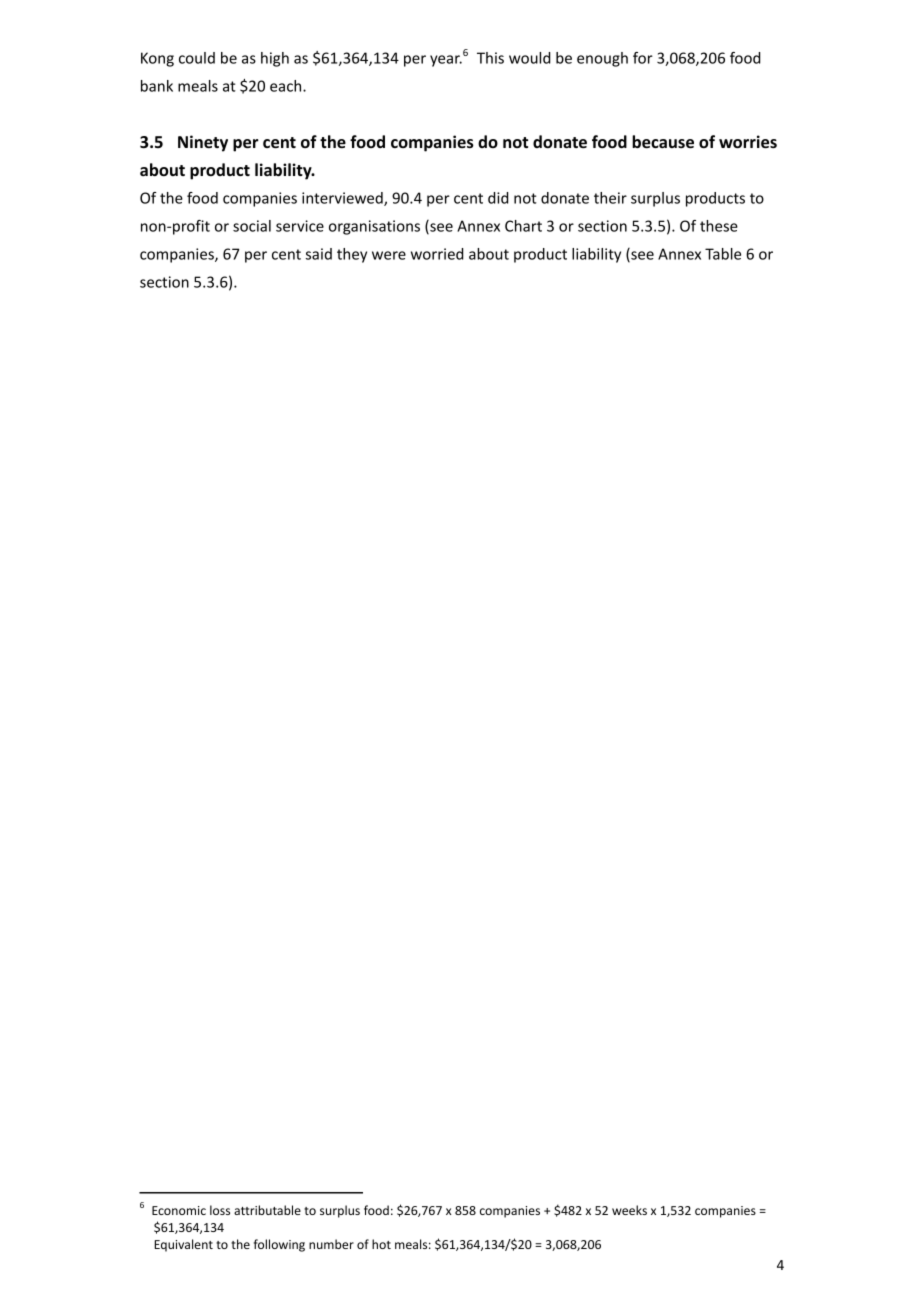 The width and height of the screenshot is (924, 1308). I want to click on for, so click(643, 58).
